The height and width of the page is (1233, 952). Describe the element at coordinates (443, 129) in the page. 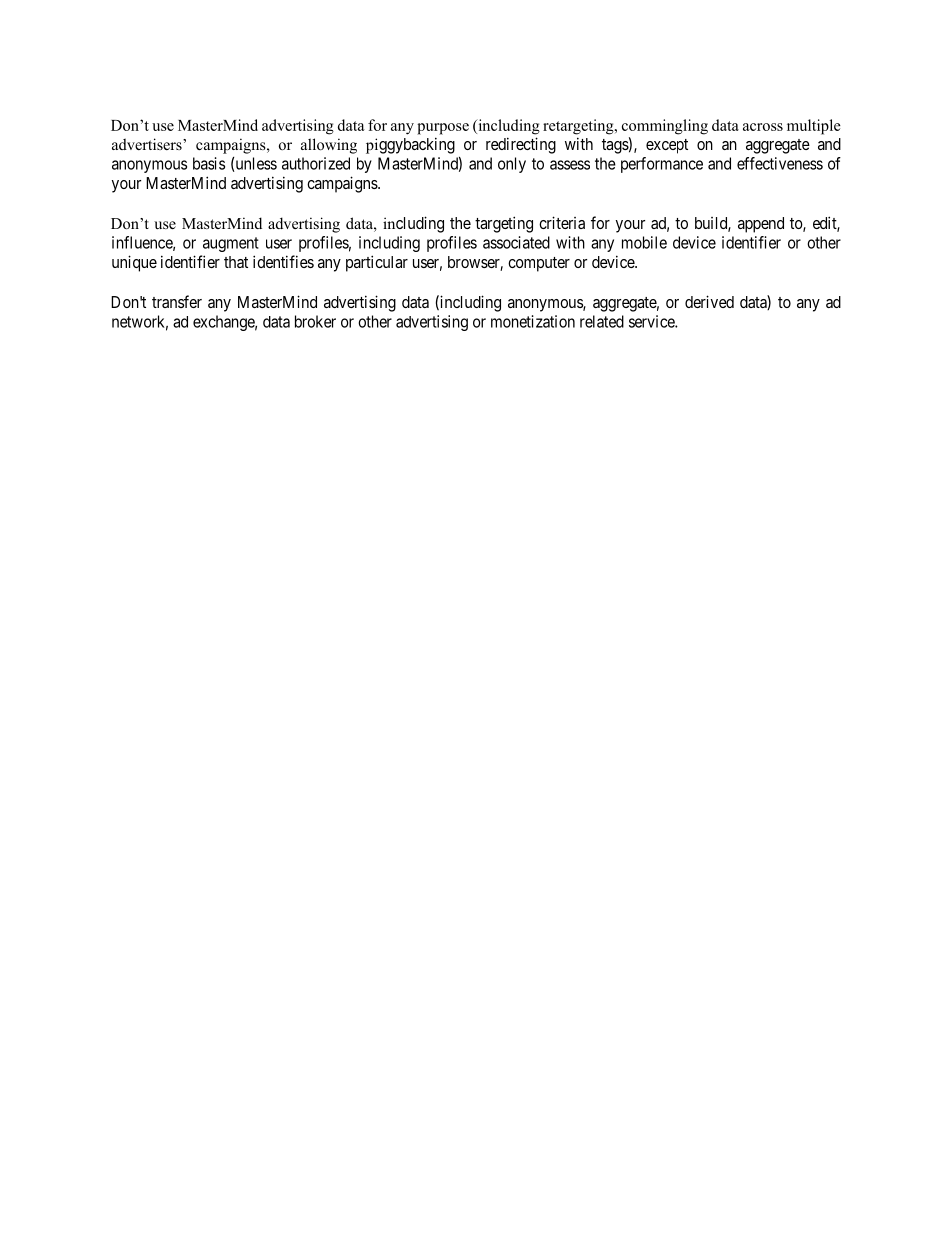

I see `purpose` at that location.
